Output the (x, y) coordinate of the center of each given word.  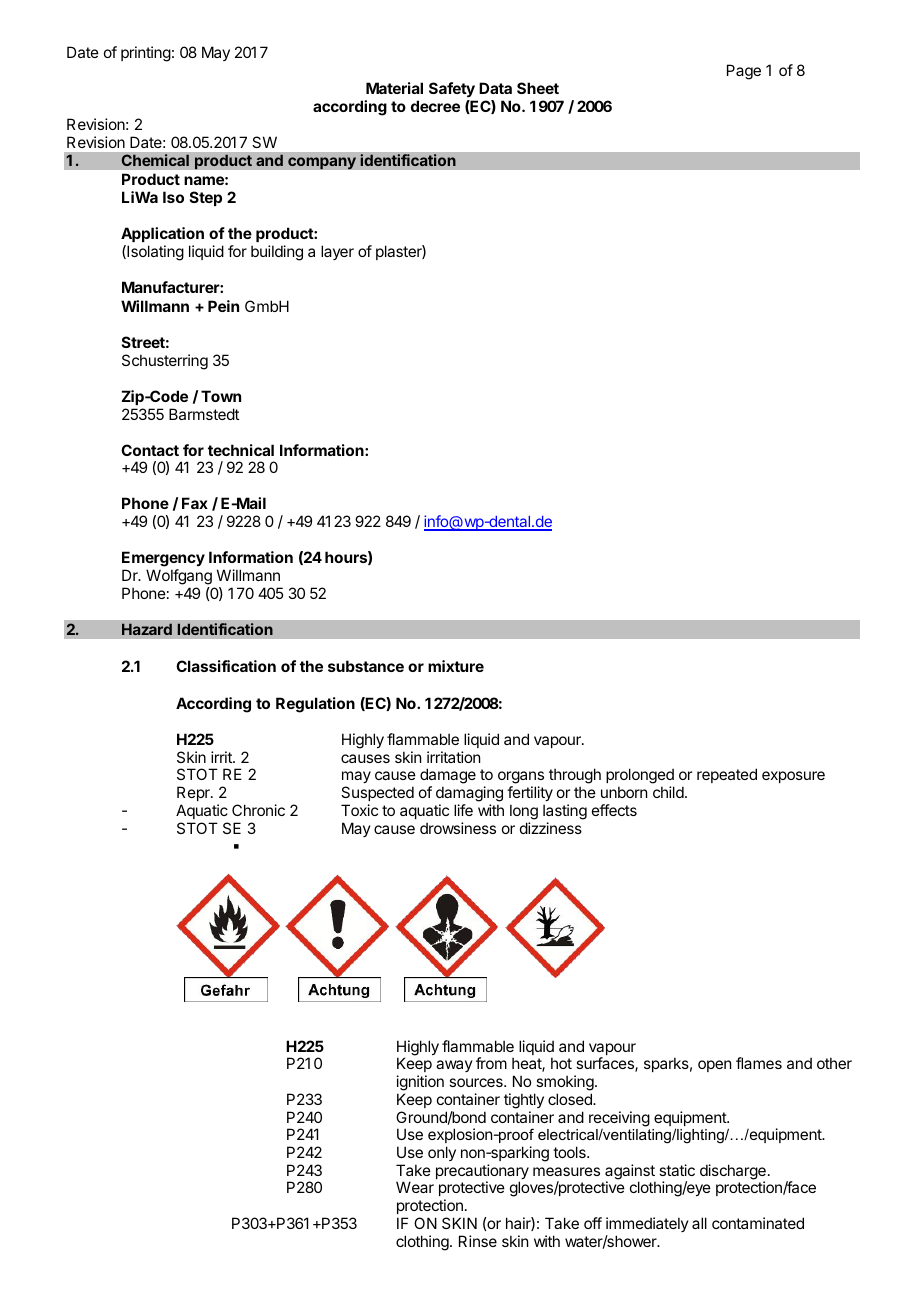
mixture (456, 666)
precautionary (482, 1173)
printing (146, 54)
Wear (415, 1187)
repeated (727, 775)
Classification (226, 666)
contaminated (758, 1223)
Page (744, 72)
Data (495, 88)
